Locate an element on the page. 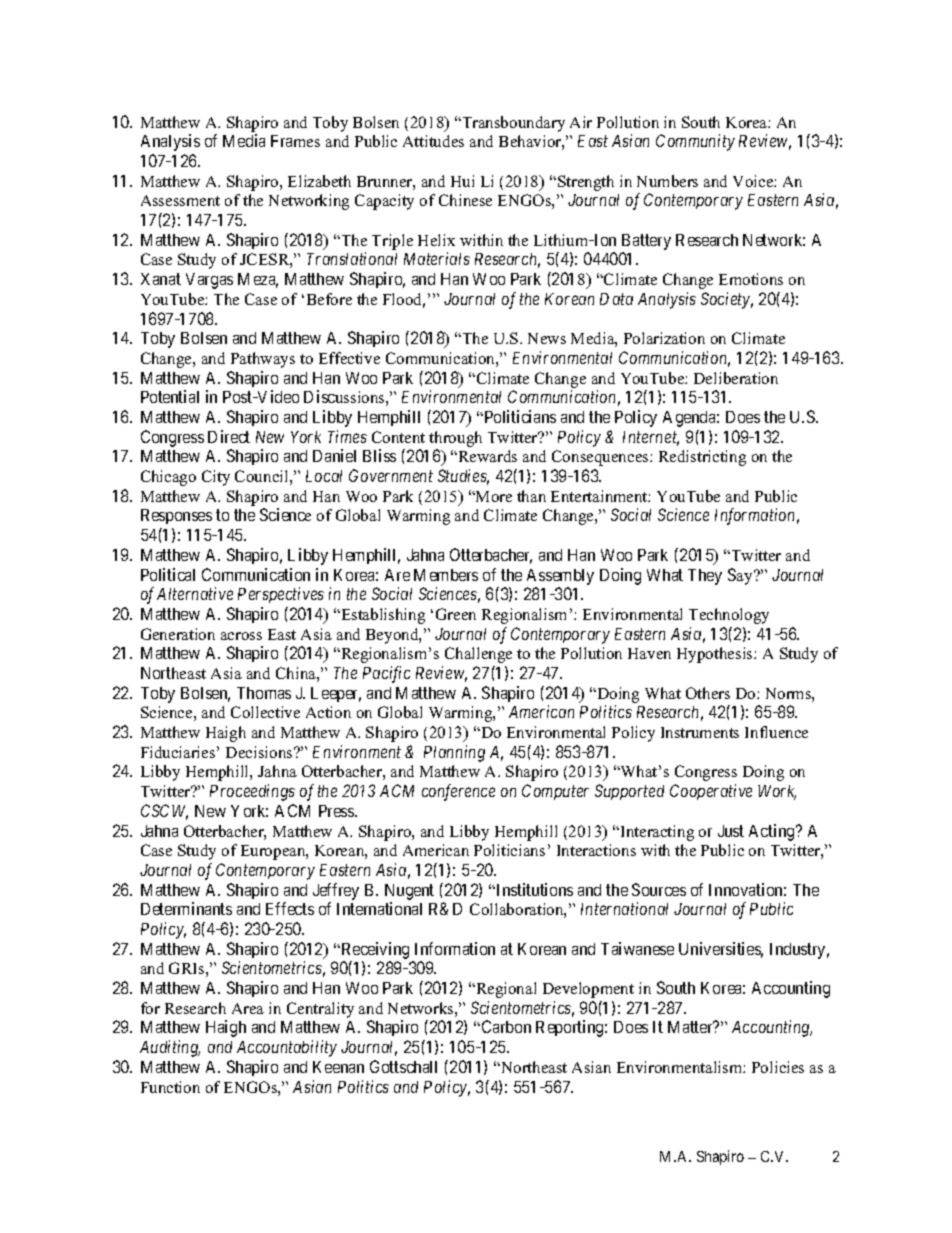 The width and height of the page is (952, 1233). Green is located at coordinates (456, 614).
